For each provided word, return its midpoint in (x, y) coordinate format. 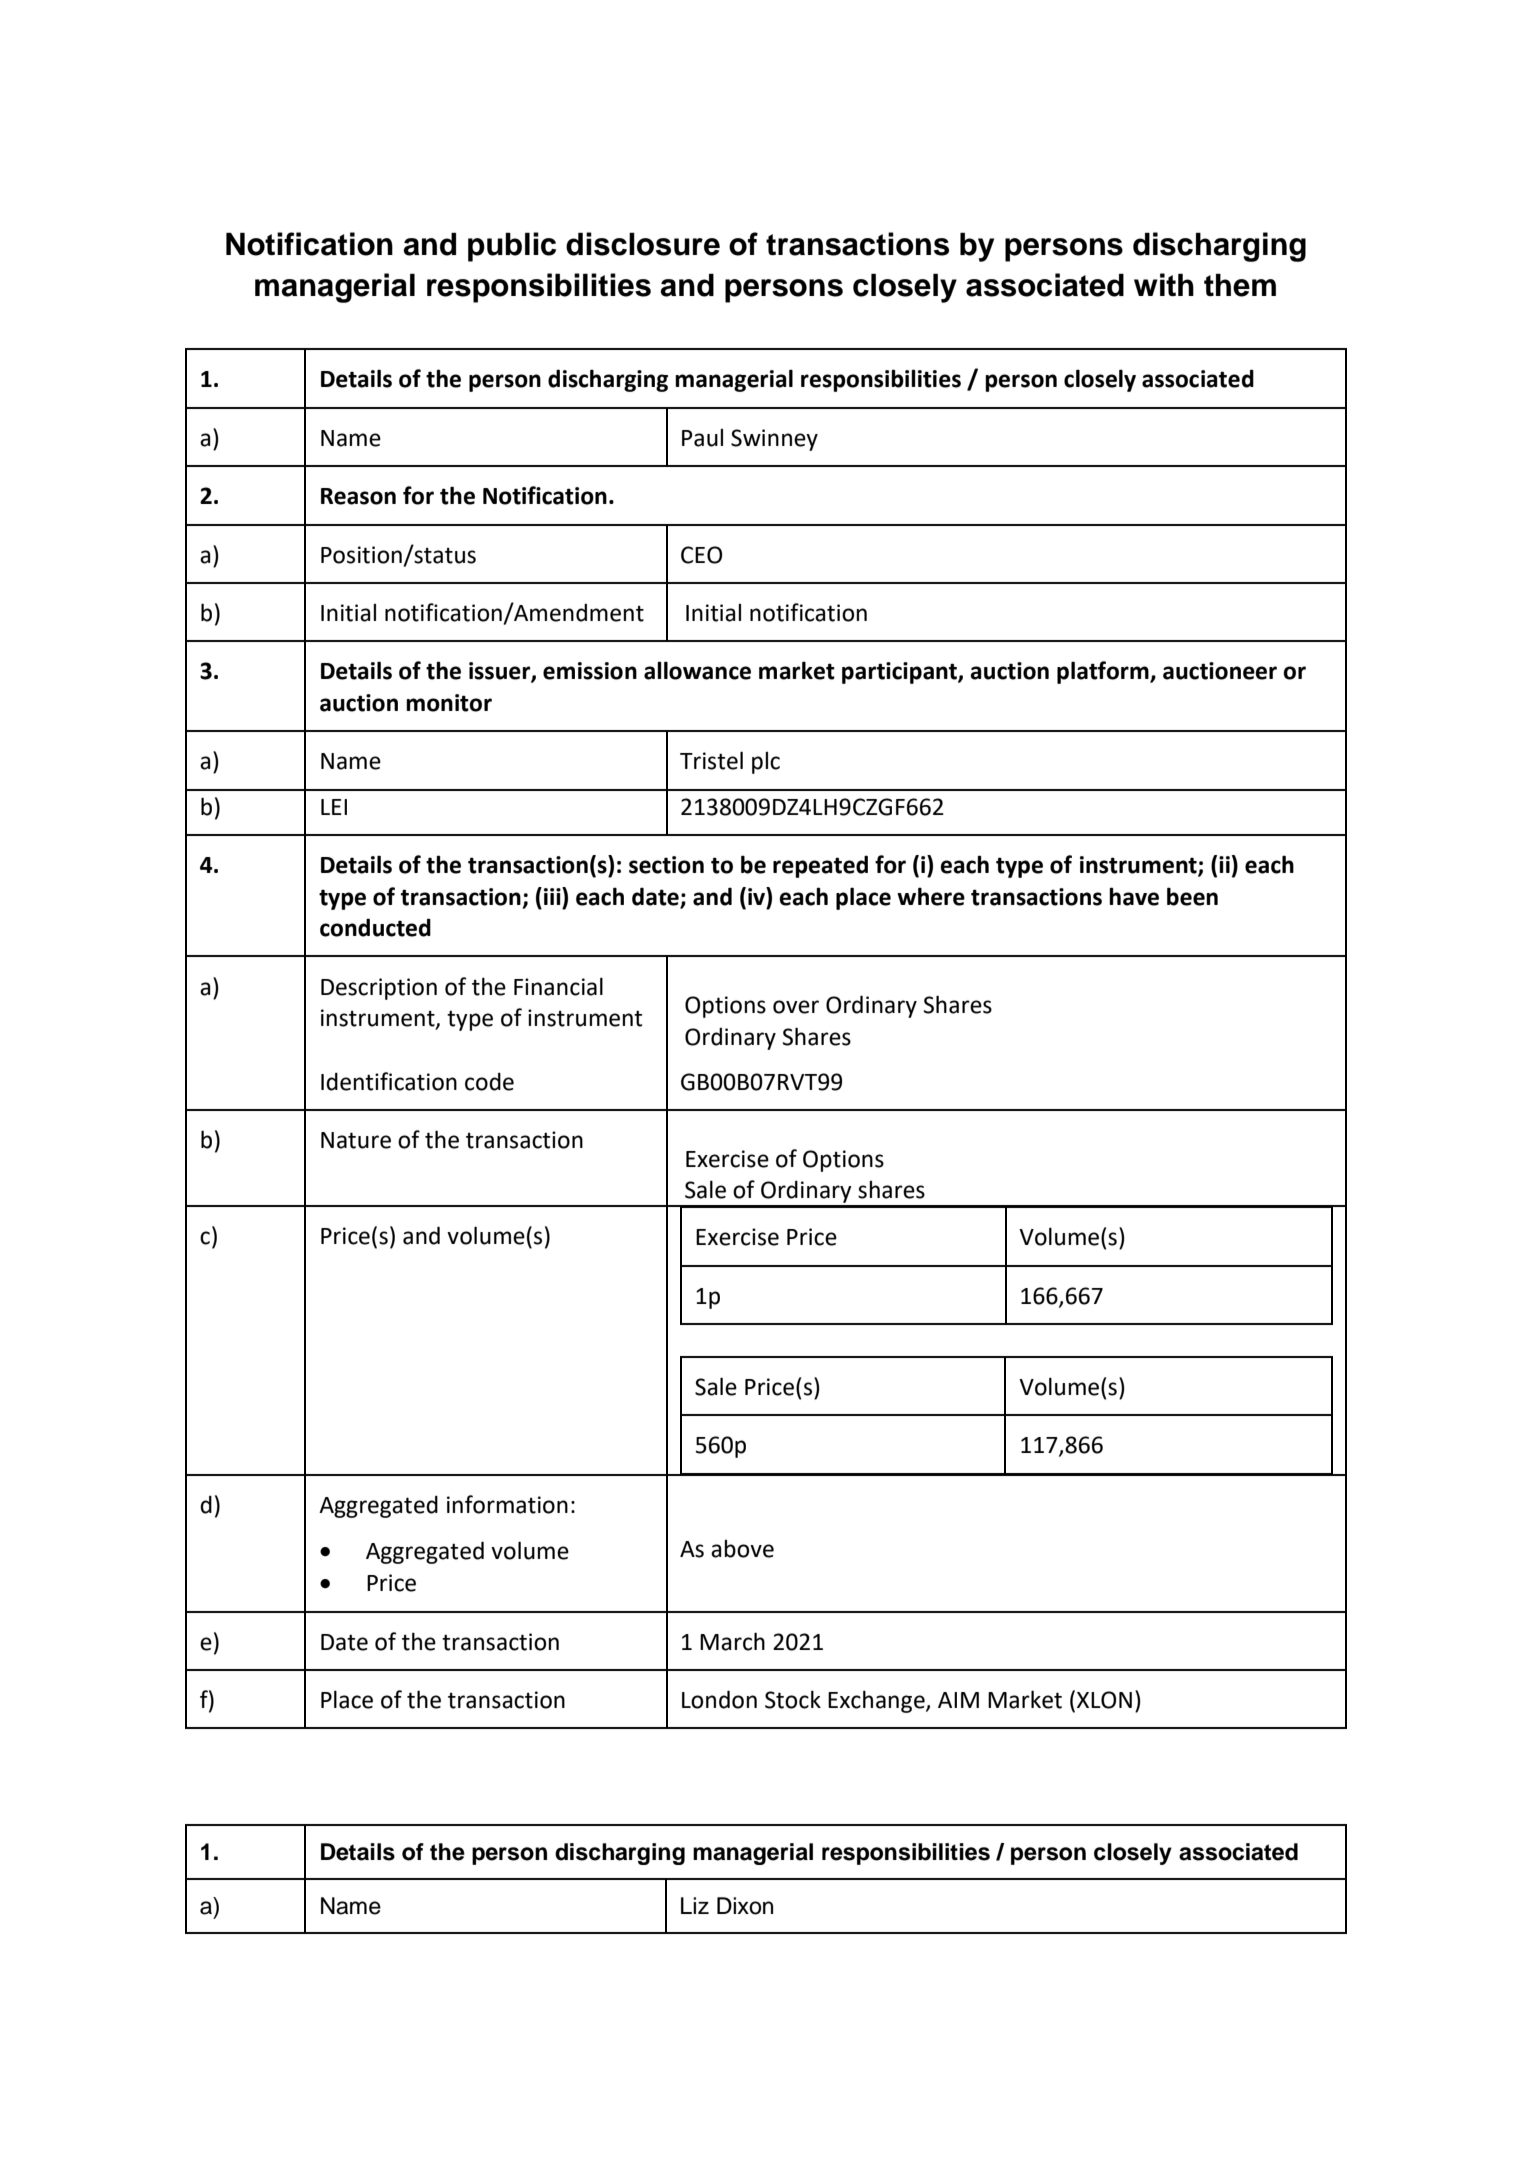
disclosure (643, 244)
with (1164, 284)
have (1134, 896)
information (507, 1504)
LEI (334, 807)
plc (766, 763)
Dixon (745, 1906)
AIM (958, 1700)
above (742, 1549)
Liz (695, 1905)
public (512, 247)
